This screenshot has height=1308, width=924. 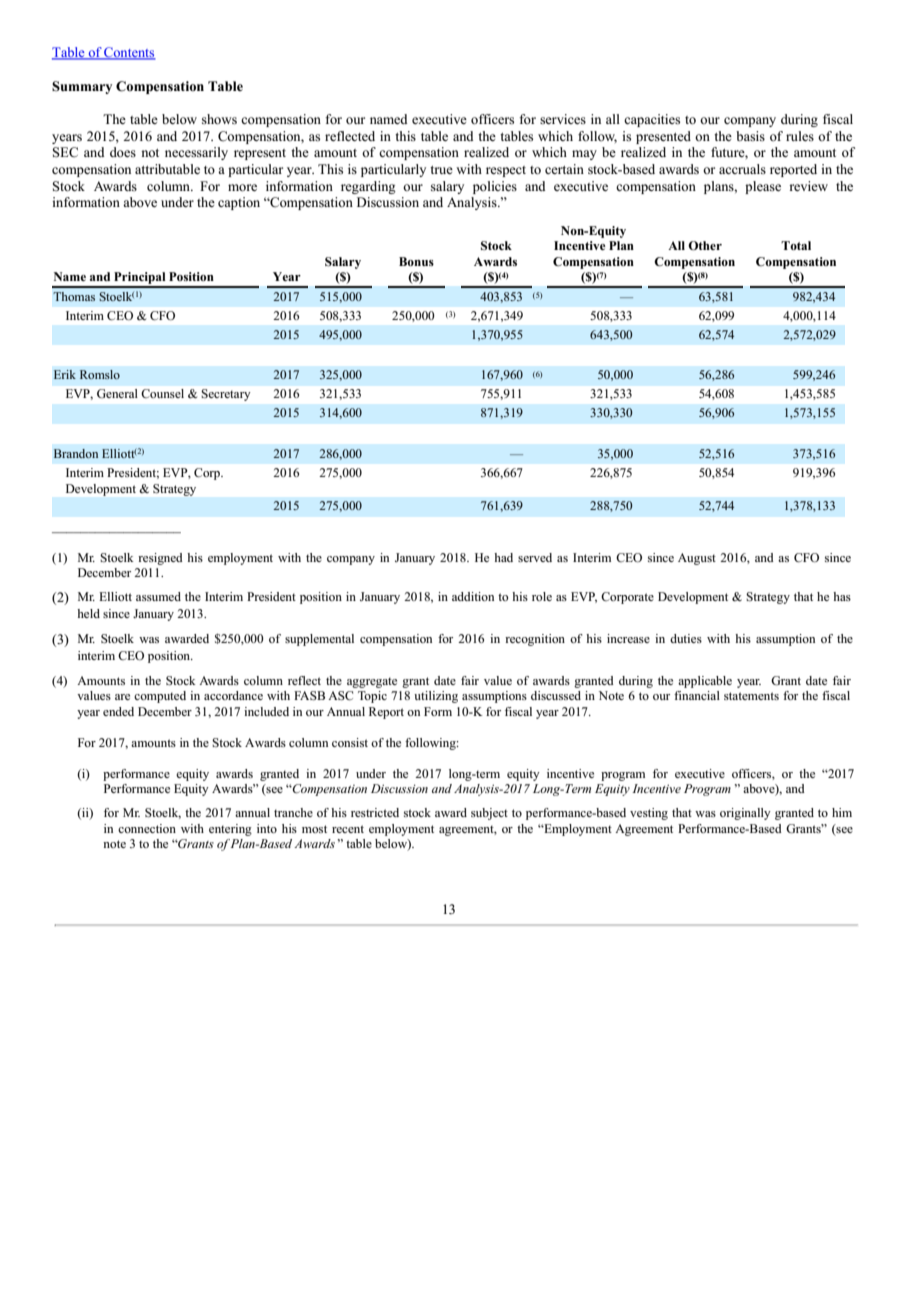 What do you see at coordinates (750, 136) in the screenshot?
I see `basis` at bounding box center [750, 136].
